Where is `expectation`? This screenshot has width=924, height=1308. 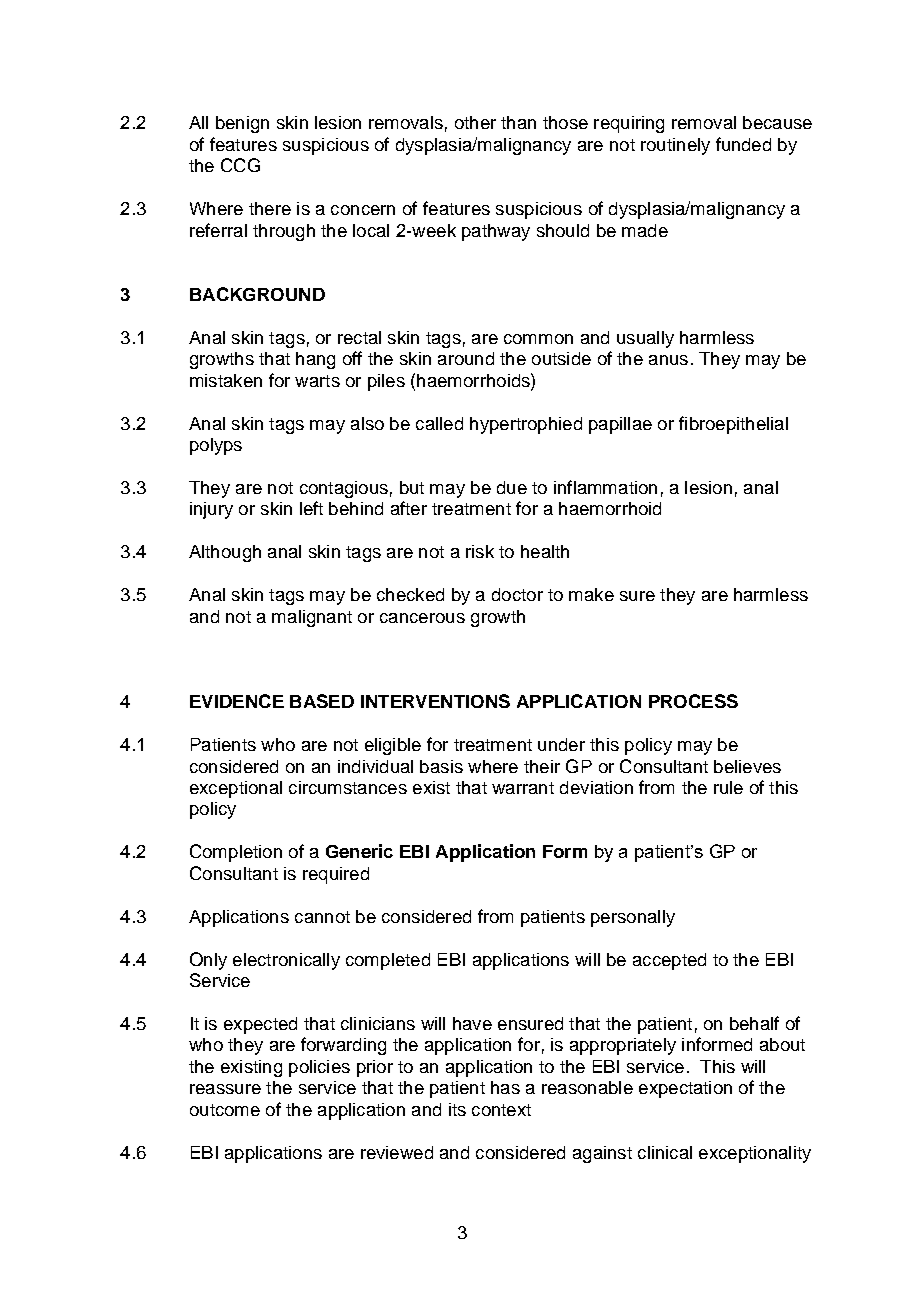 expectation is located at coordinates (685, 1089).
